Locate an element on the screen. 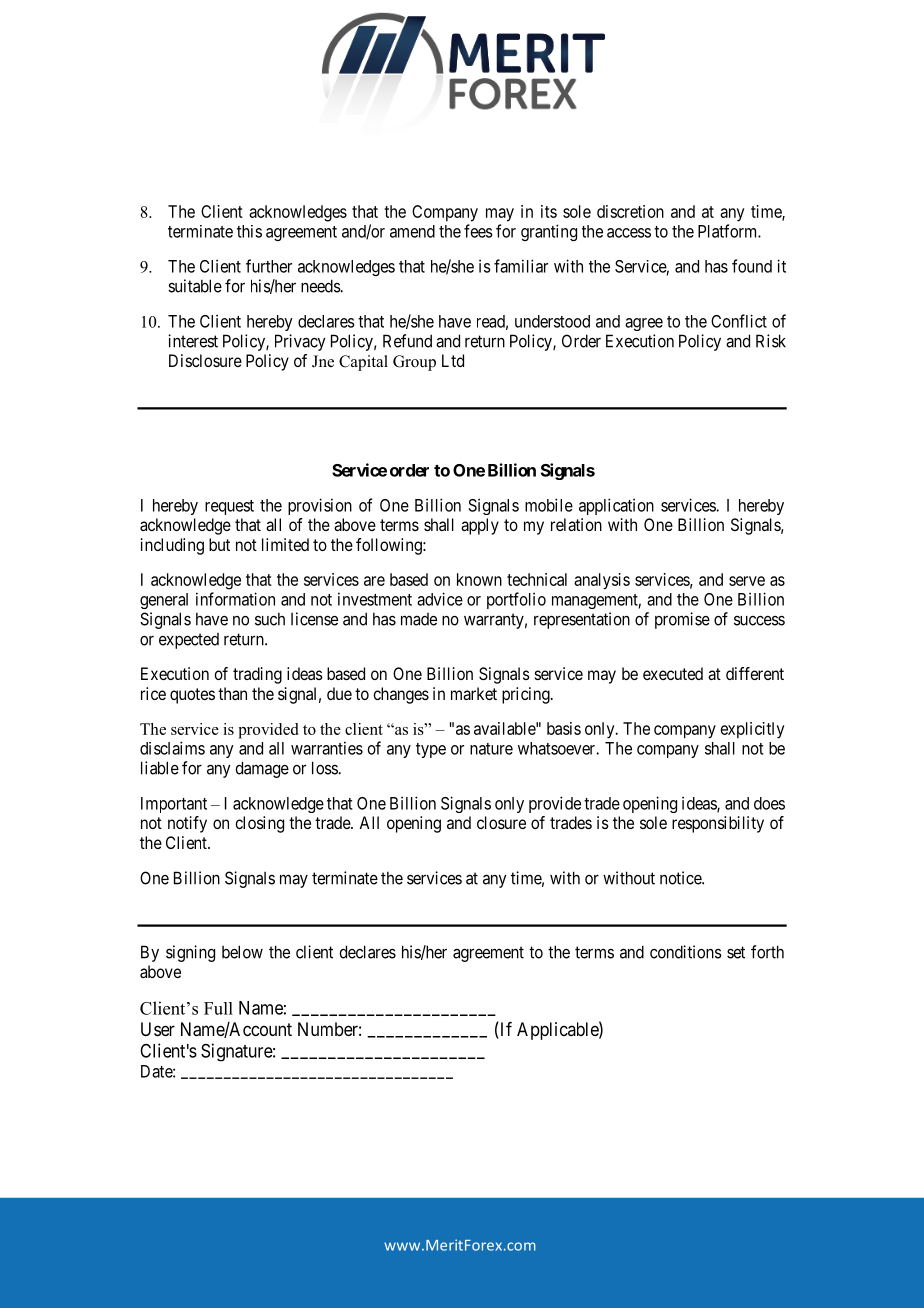  fees is located at coordinates (478, 231).
